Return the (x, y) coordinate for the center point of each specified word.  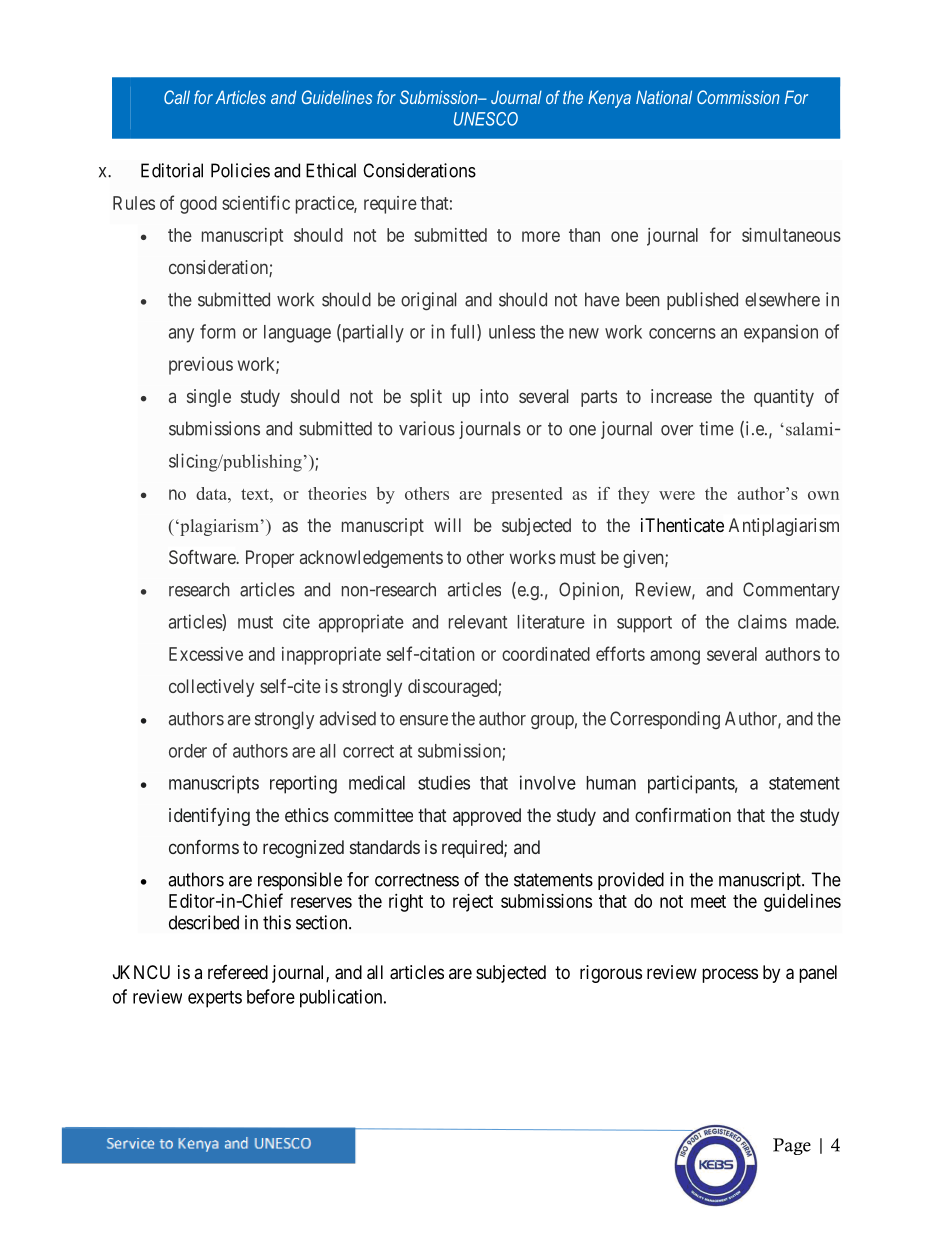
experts (215, 999)
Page (792, 1146)
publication (342, 998)
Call (177, 97)
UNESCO (486, 119)
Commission (738, 97)
